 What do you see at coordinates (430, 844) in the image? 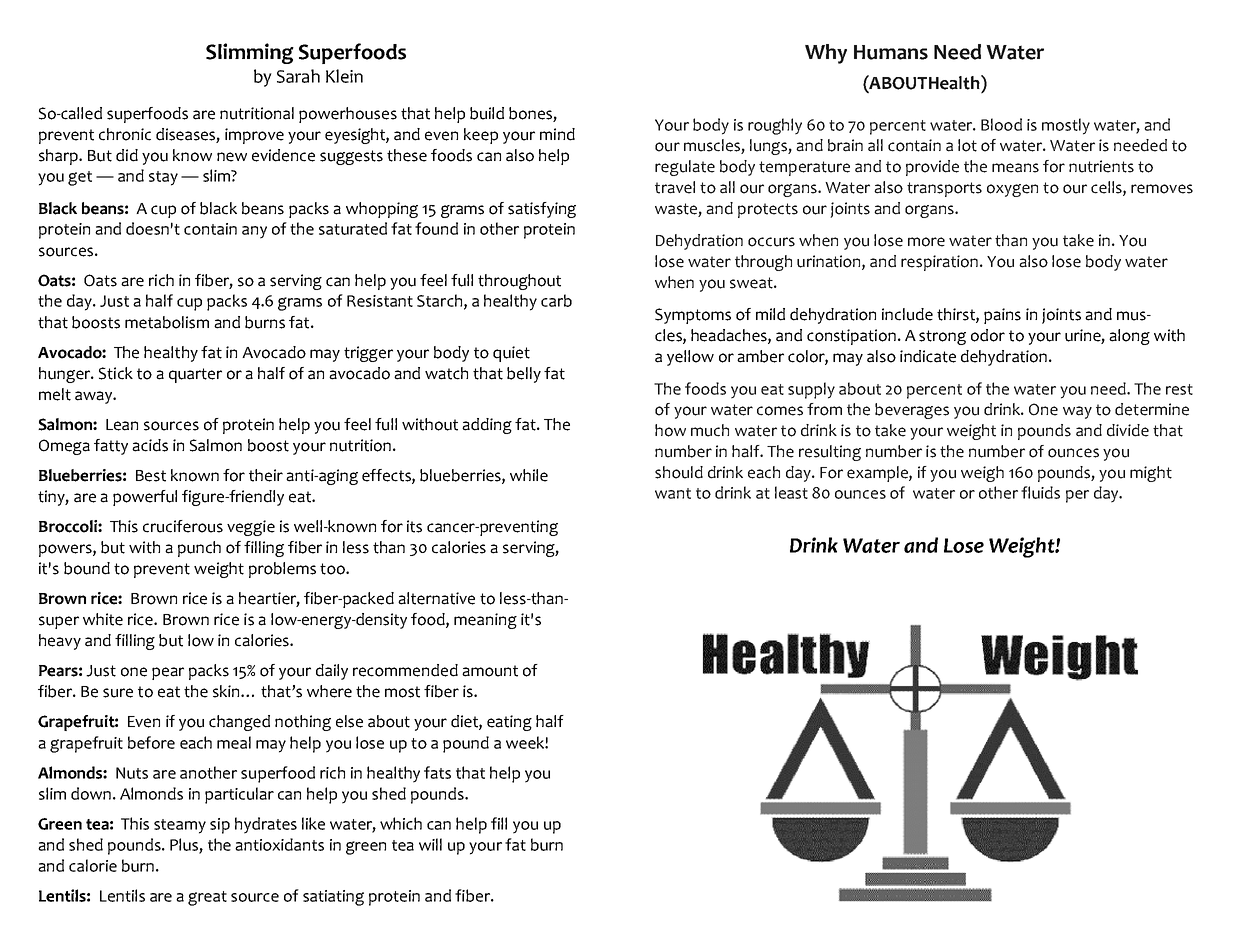
I see `will` at bounding box center [430, 844].
